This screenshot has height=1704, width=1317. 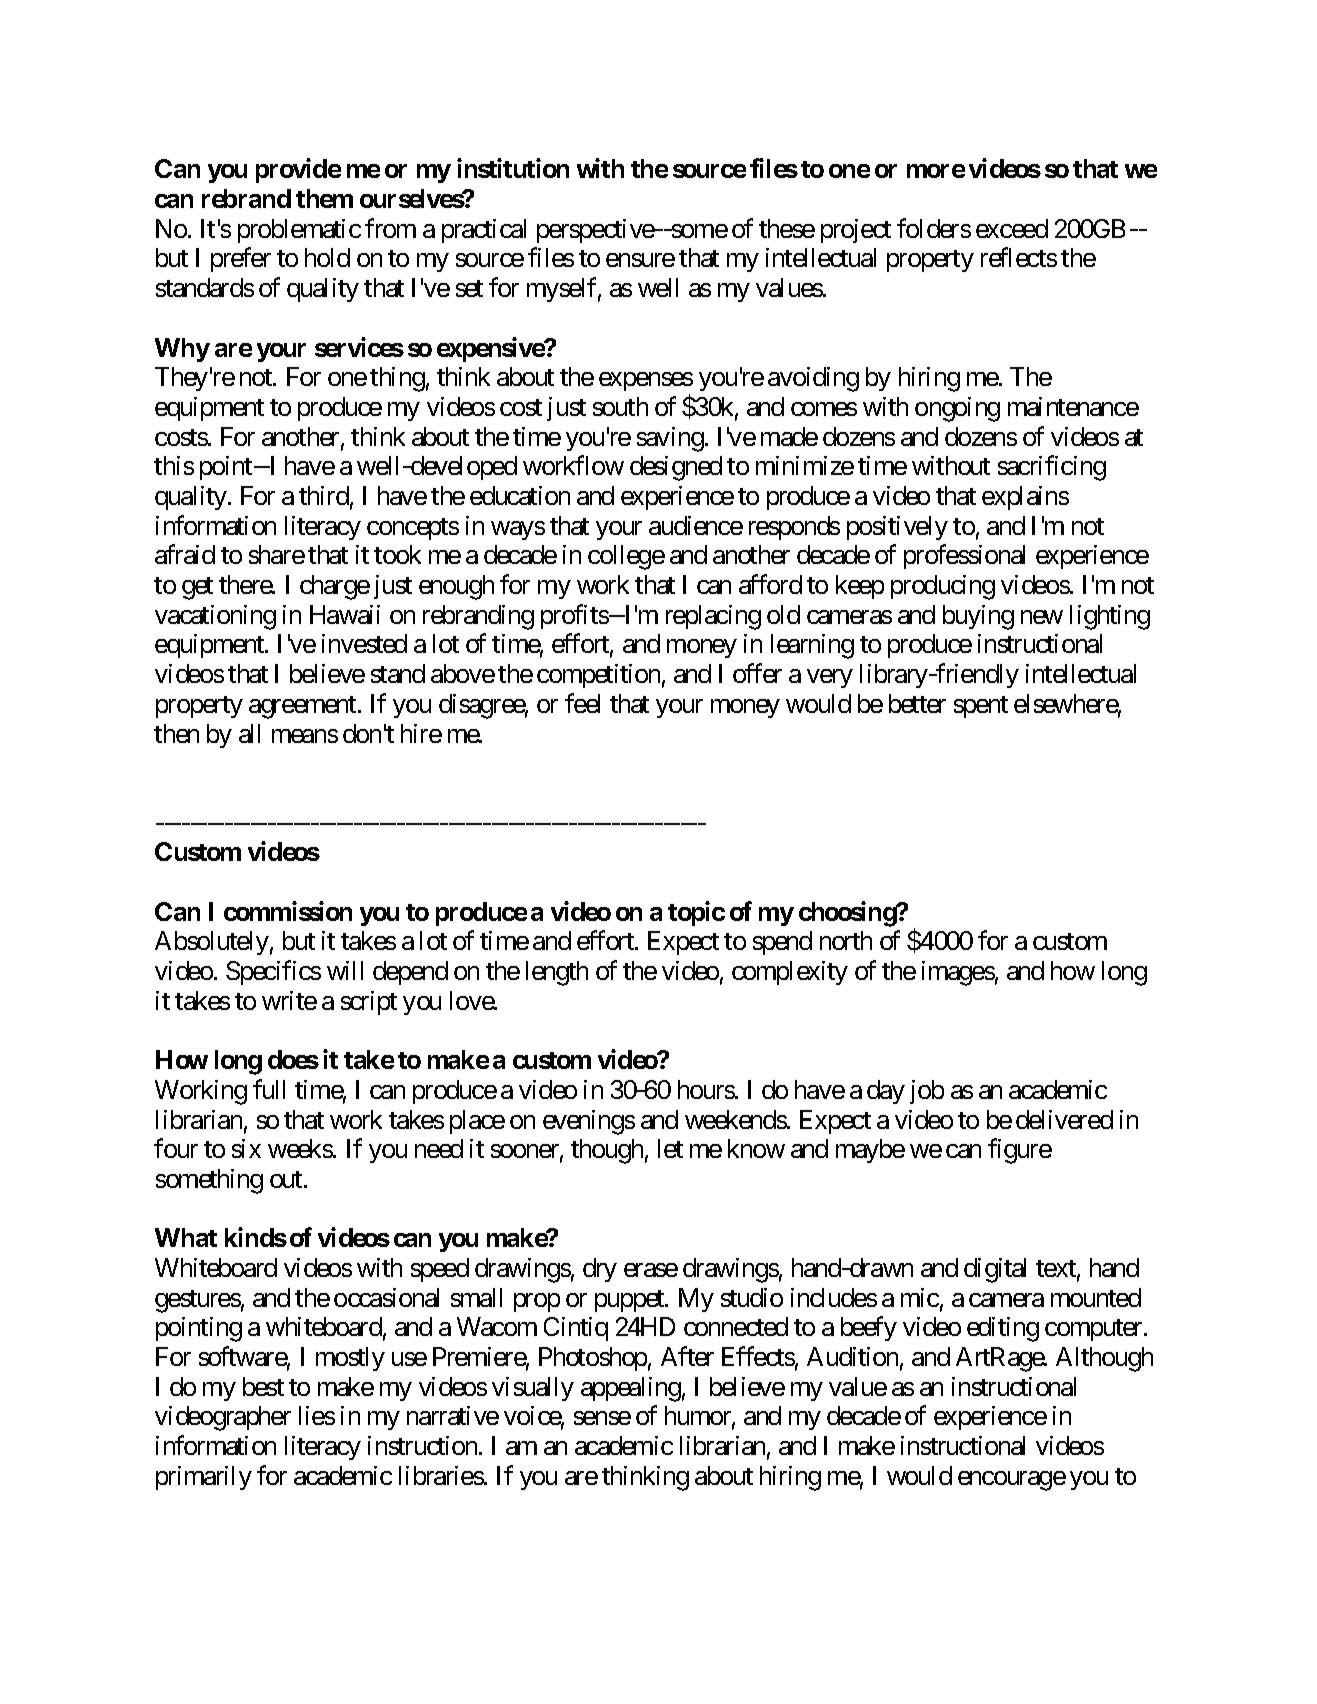 I want to click on agreement, so click(x=304, y=707).
